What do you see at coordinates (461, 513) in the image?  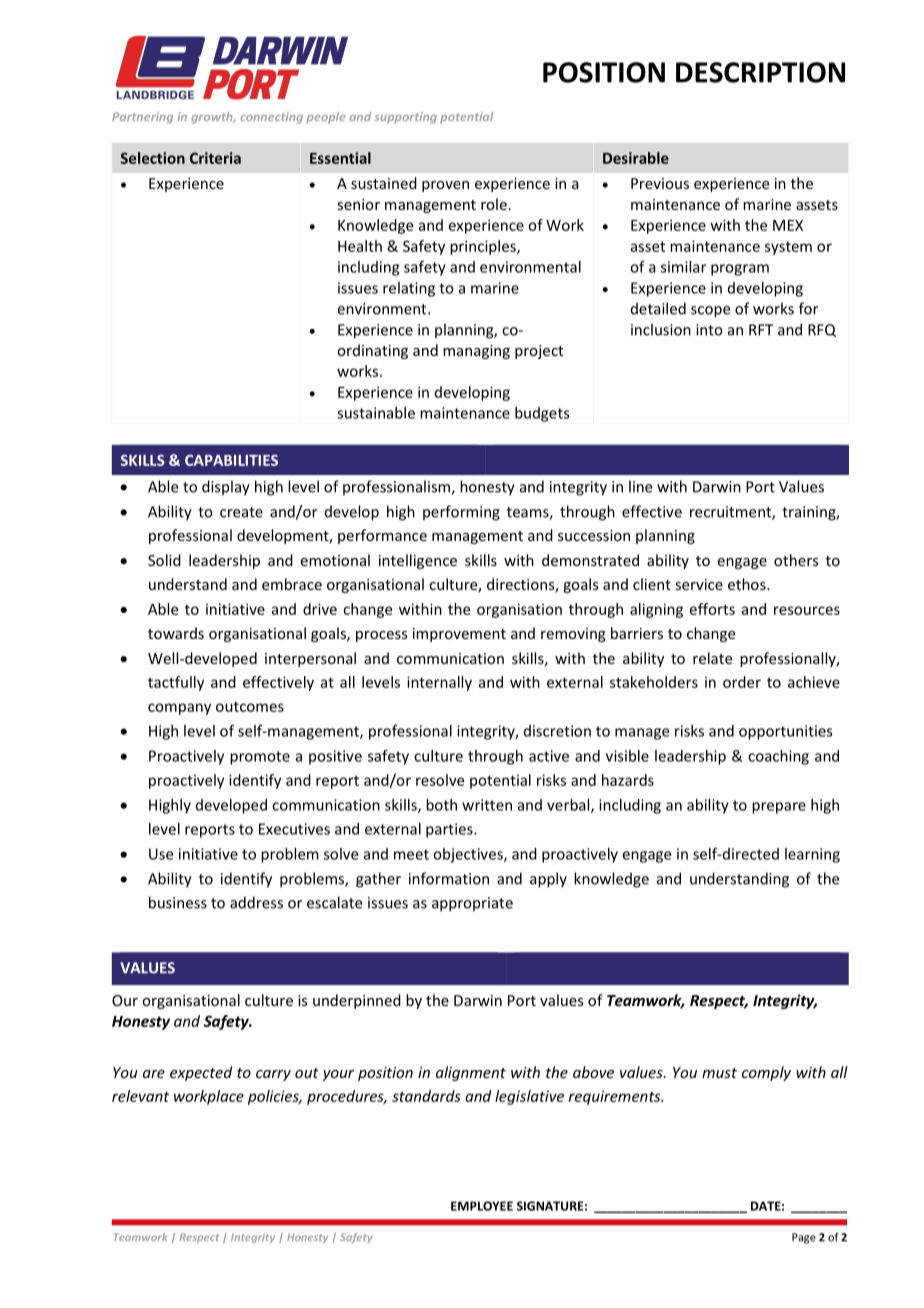 I see `performing` at bounding box center [461, 513].
